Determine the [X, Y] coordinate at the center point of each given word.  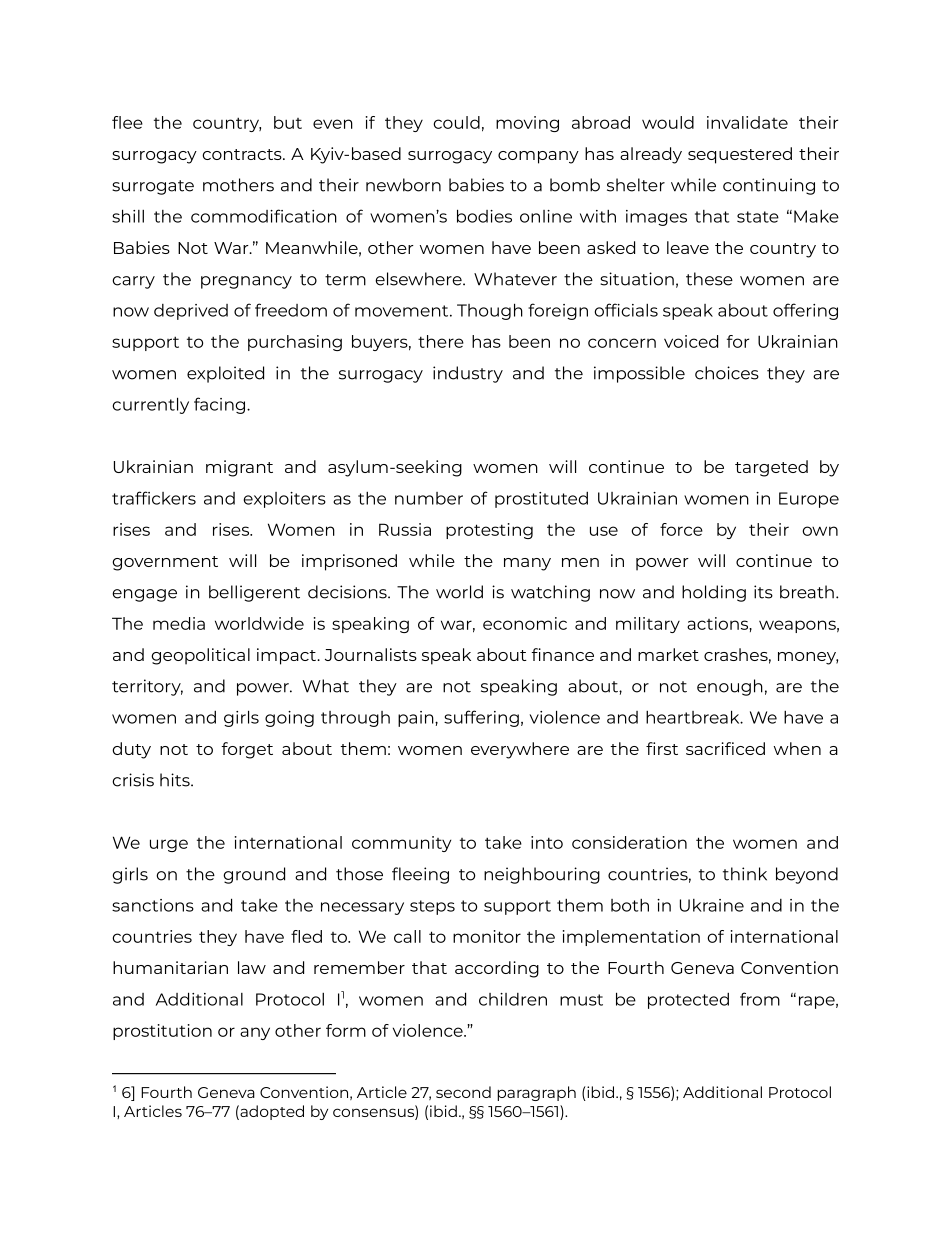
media [179, 623]
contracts [243, 154]
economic [525, 623]
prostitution [162, 1032]
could [456, 122]
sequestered [740, 155]
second [463, 1092]
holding [714, 593]
